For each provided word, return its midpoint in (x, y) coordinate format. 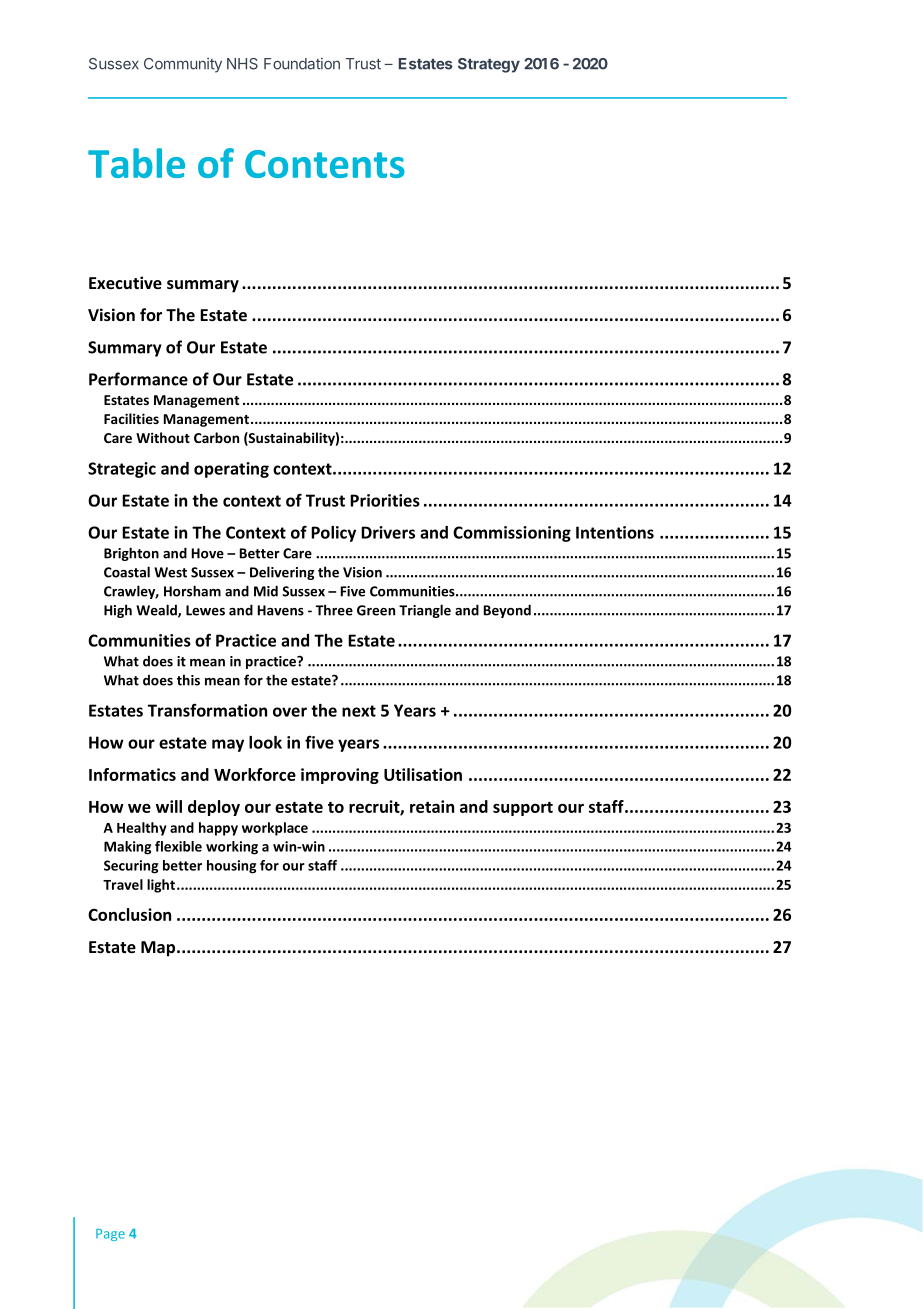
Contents (325, 164)
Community (183, 65)
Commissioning (512, 534)
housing (231, 867)
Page (110, 1235)
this (188, 680)
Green (376, 610)
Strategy (489, 65)
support (523, 809)
